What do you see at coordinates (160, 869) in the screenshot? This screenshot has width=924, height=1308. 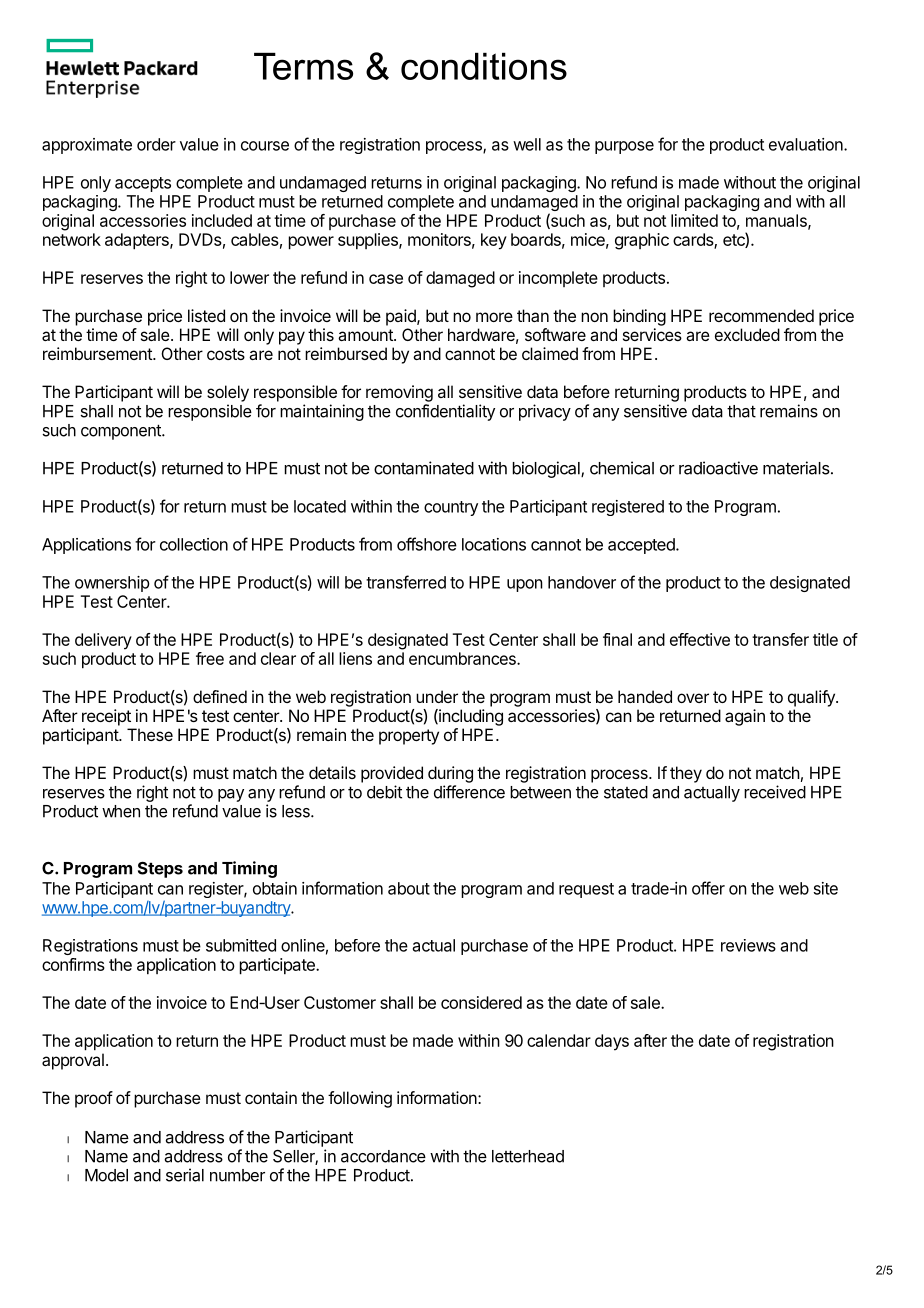 I see `Steps` at bounding box center [160, 869].
